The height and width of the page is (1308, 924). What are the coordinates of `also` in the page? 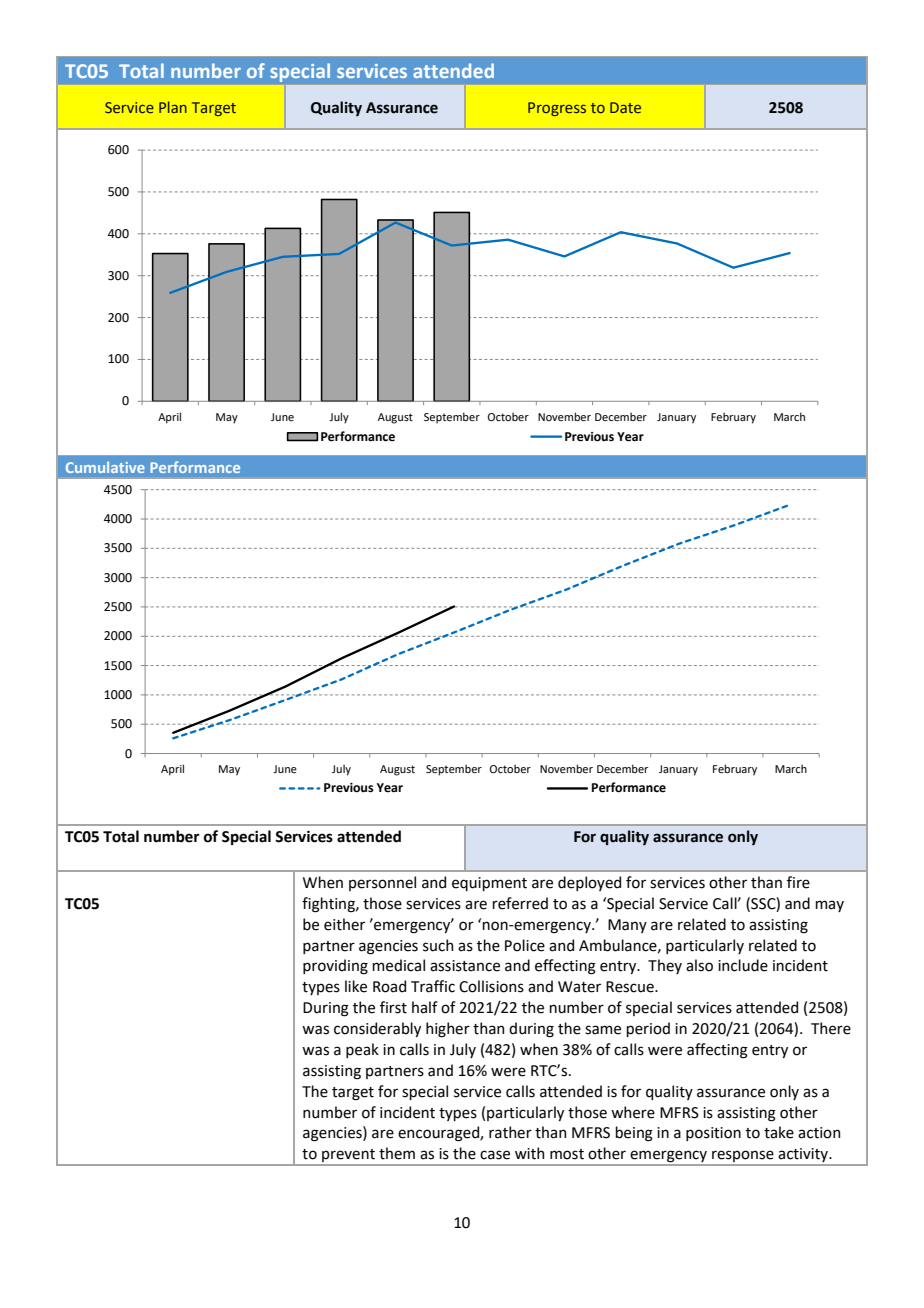 It's located at (699, 965).
